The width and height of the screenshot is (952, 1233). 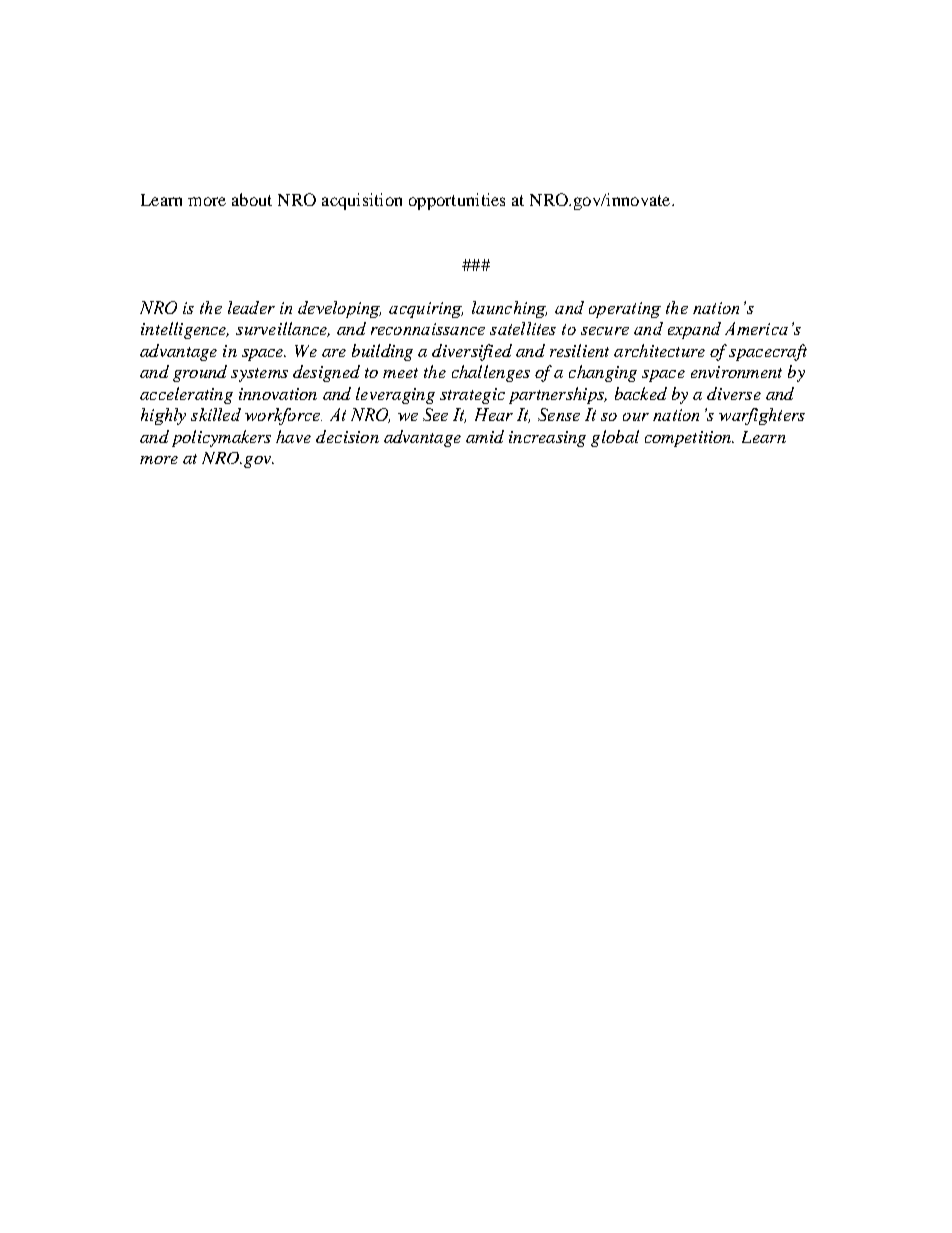 What do you see at coordinates (694, 330) in the screenshot?
I see `expand` at bounding box center [694, 330].
